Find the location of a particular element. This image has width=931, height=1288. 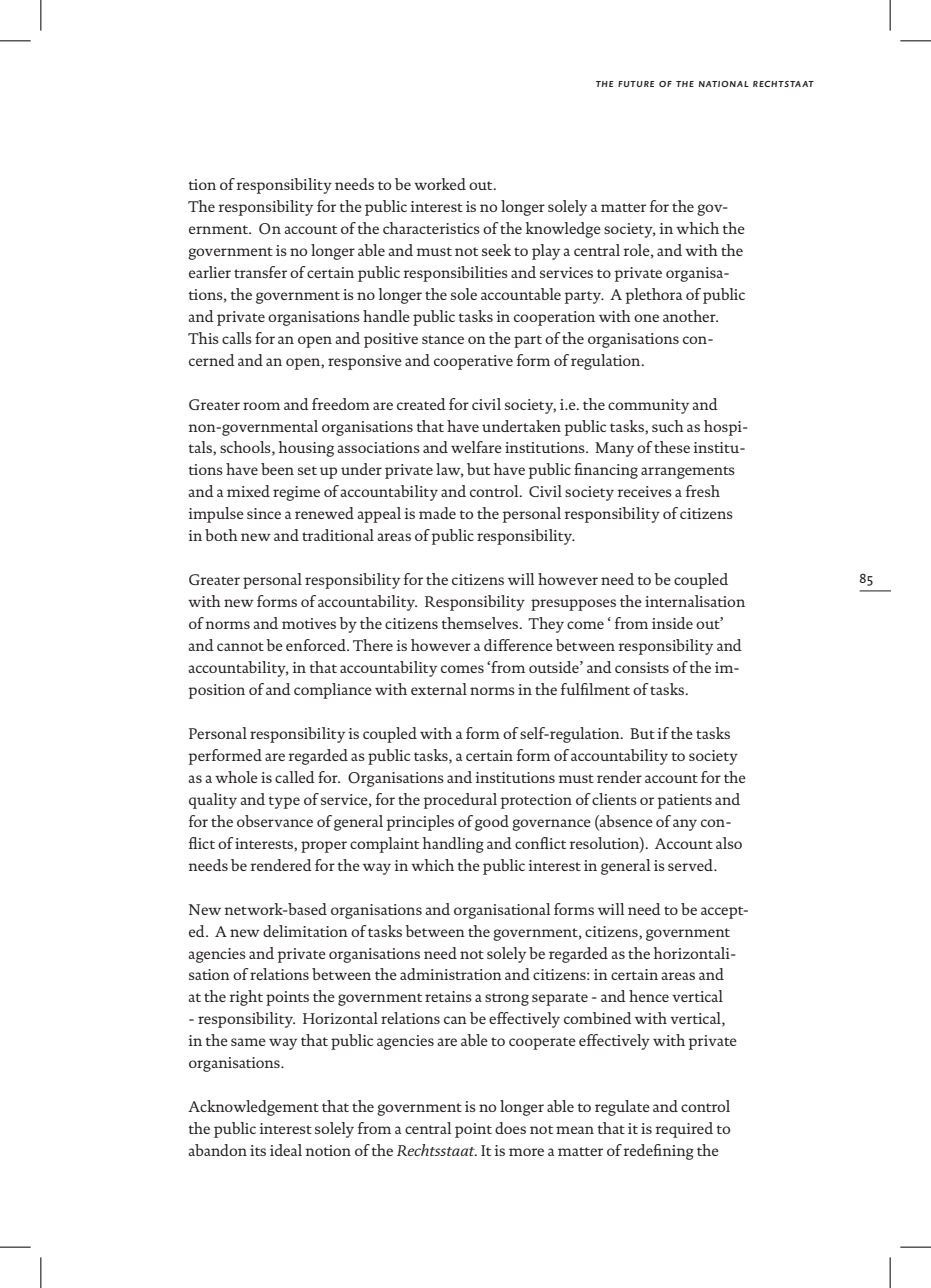

plethora is located at coordinates (654, 296).
